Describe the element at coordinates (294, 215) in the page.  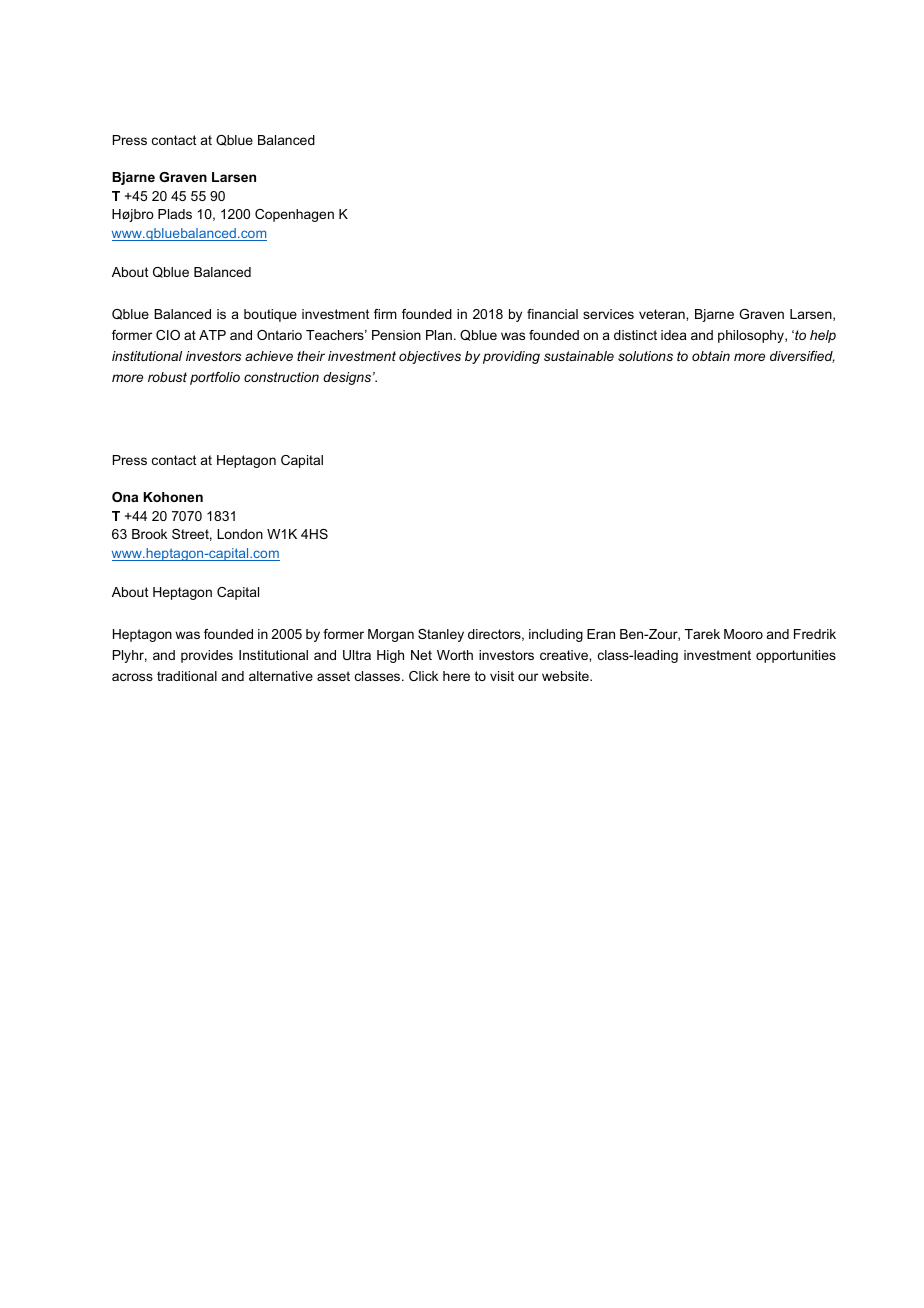
I see `Copenhagen` at that location.
